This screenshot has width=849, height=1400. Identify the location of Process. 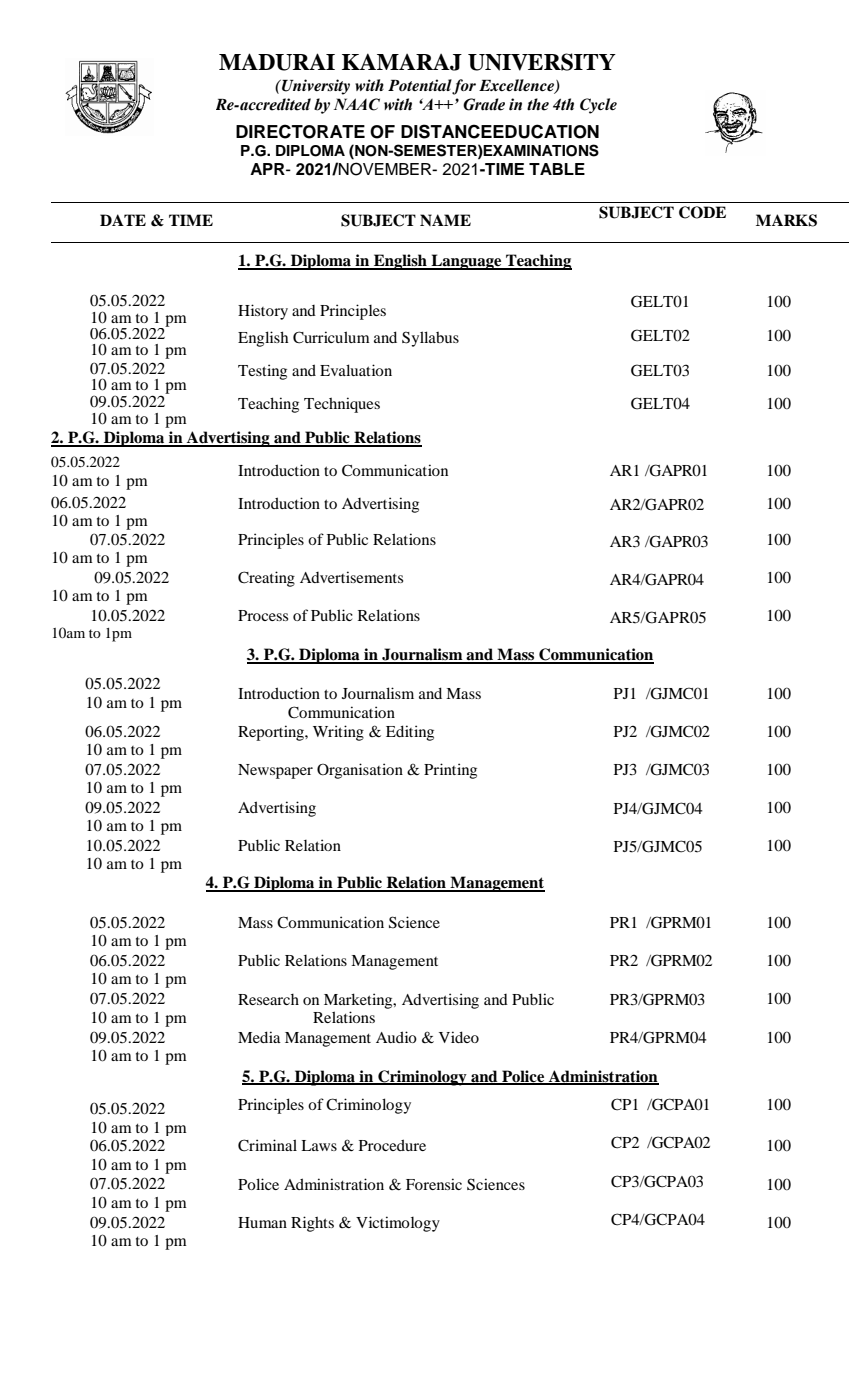
(263, 615).
